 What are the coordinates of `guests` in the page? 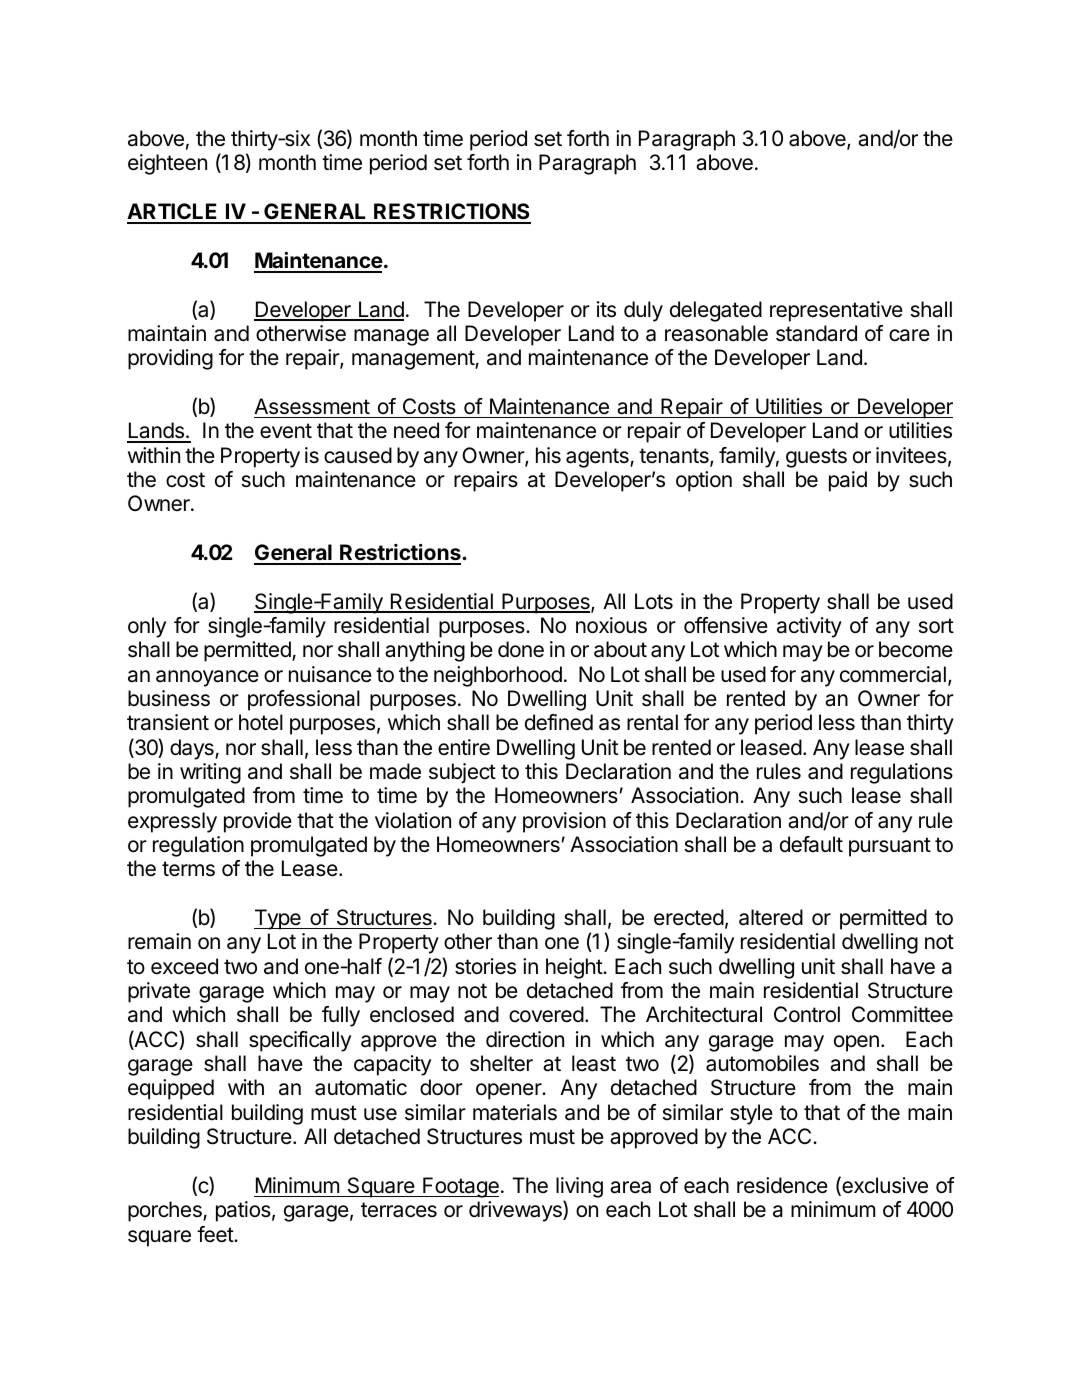 It's located at (816, 458).
